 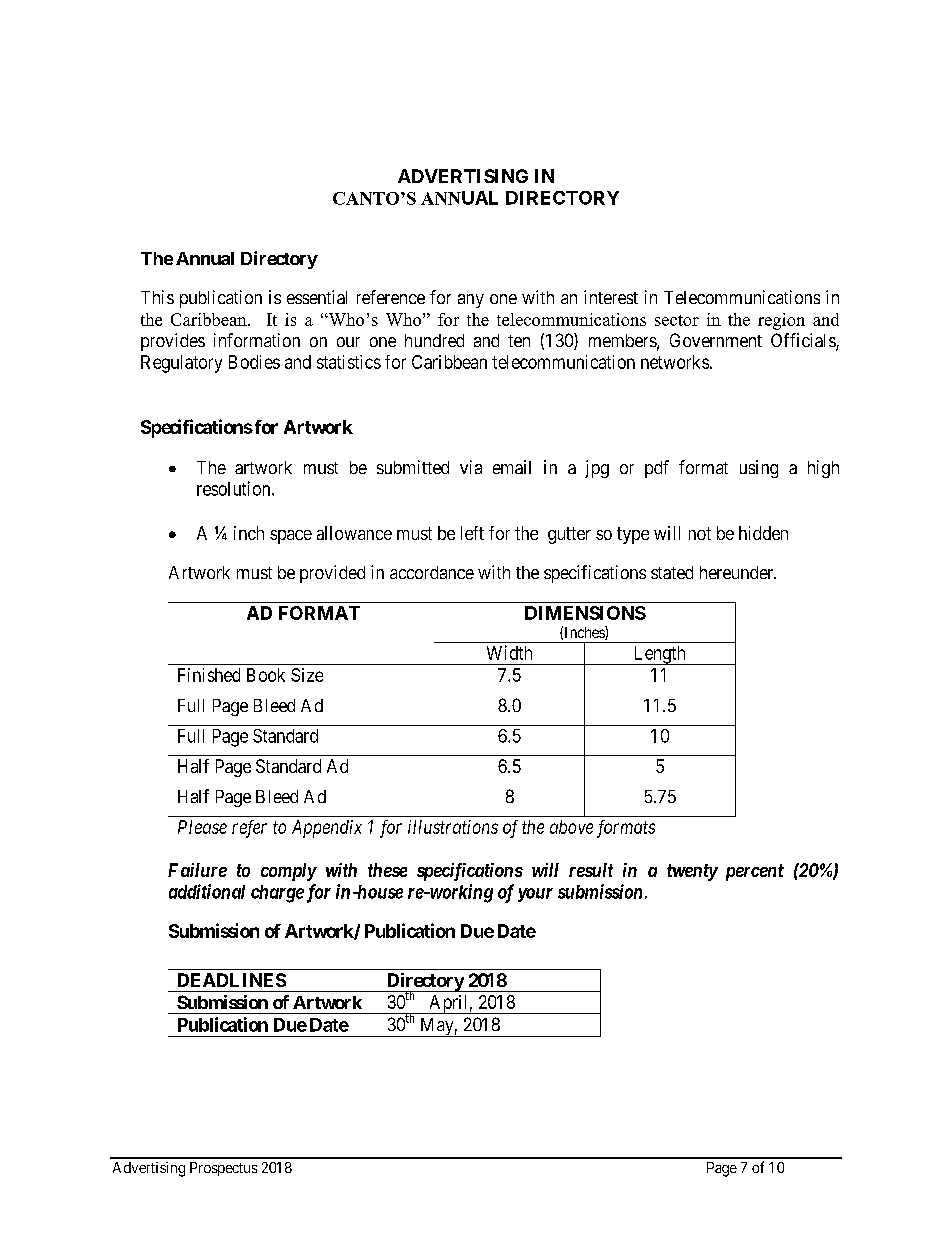 I want to click on Prospectus, so click(x=223, y=1169).
